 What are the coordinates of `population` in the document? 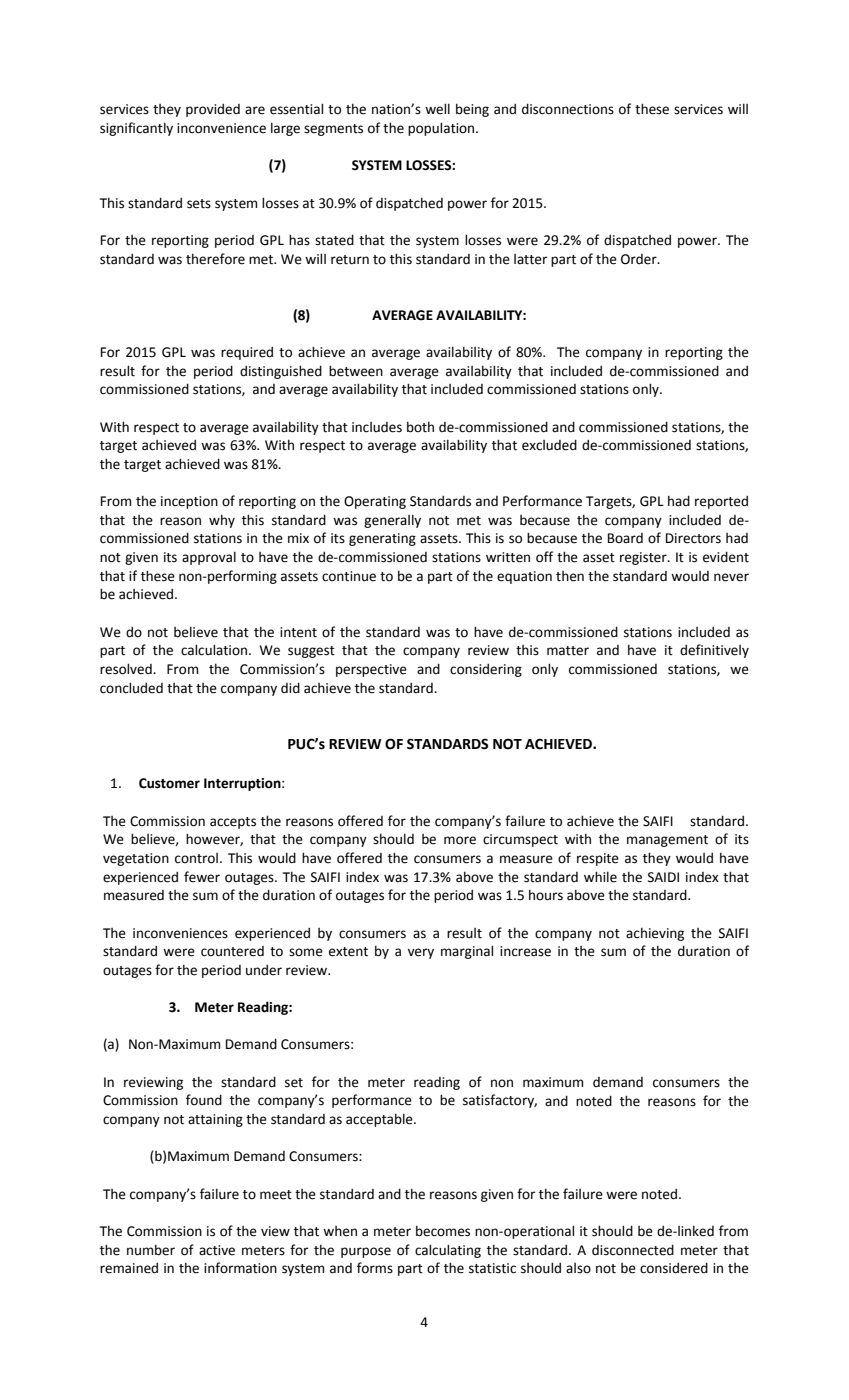 It's located at (442, 129).
